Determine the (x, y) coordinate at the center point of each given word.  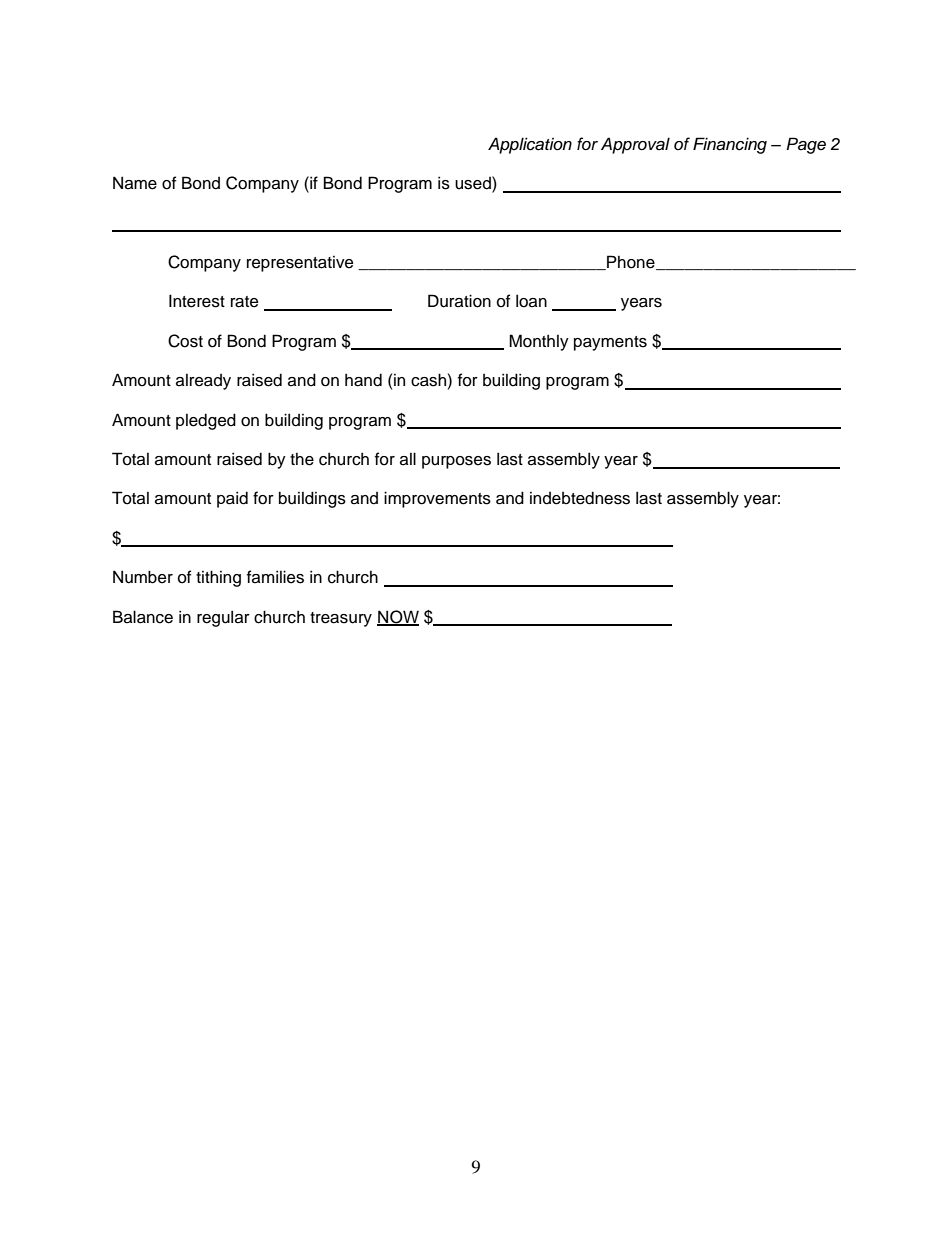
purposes (456, 462)
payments (610, 343)
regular (223, 618)
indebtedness (580, 498)
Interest (197, 301)
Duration (459, 301)
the (302, 459)
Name (135, 183)
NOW (398, 617)
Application (530, 145)
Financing (730, 145)
